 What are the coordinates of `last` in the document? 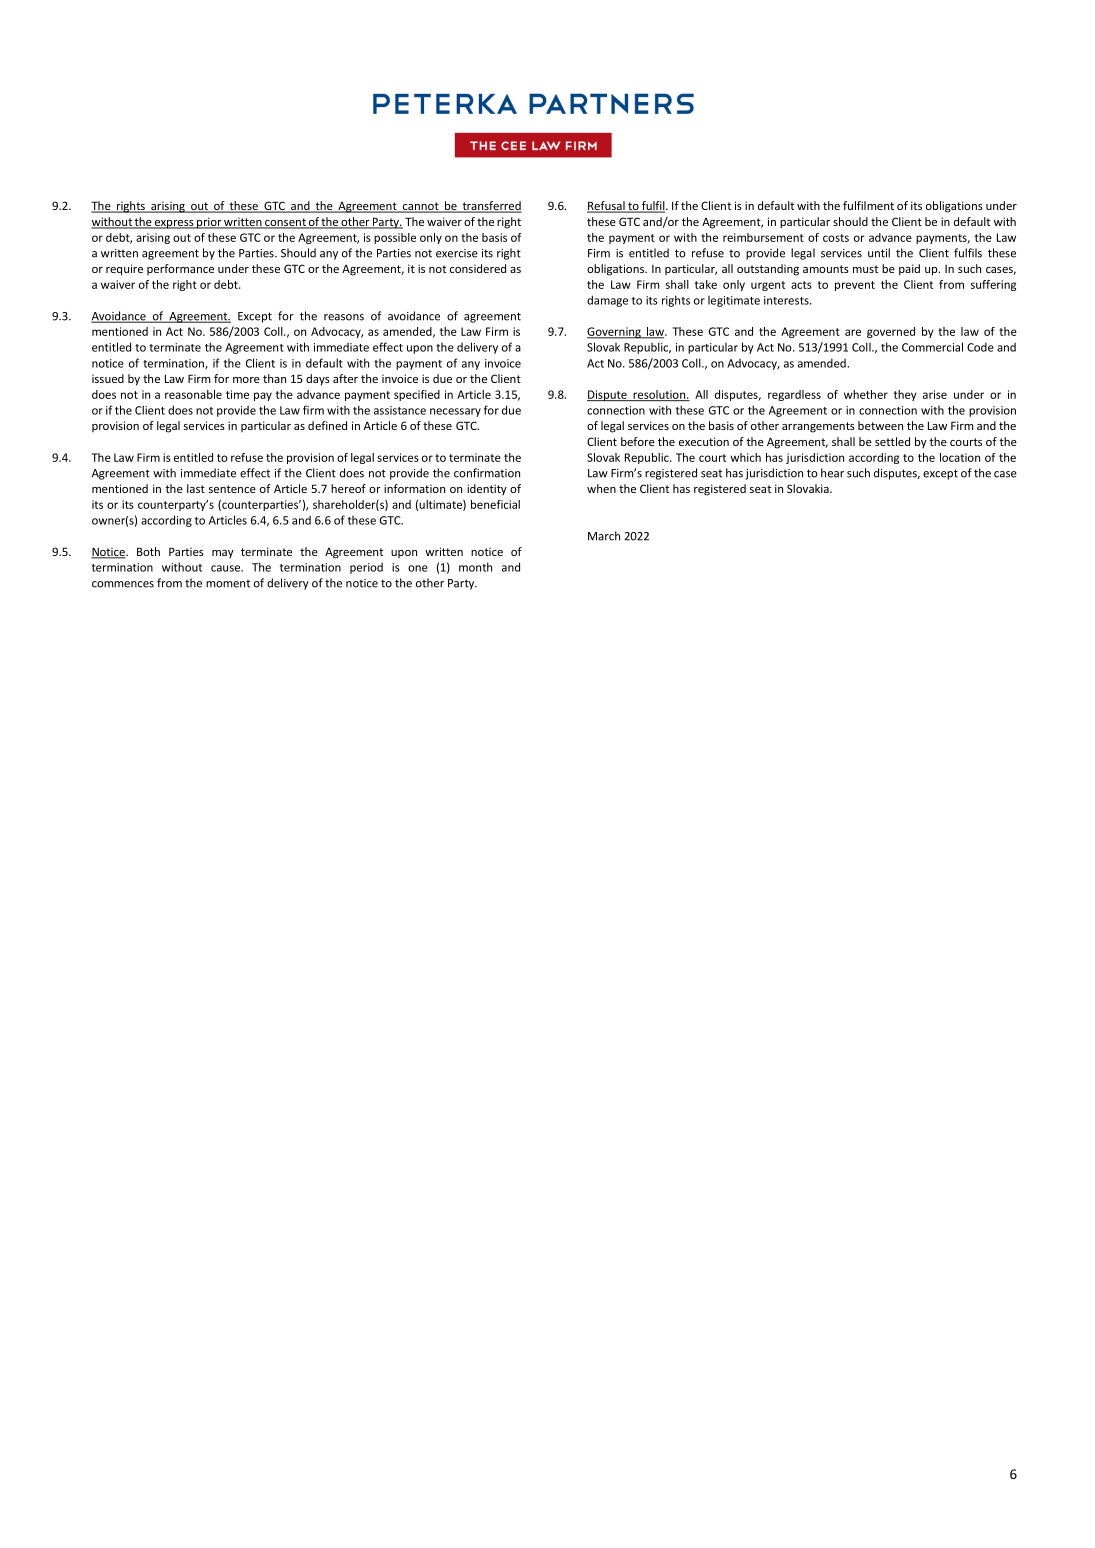 It's located at (196, 488).
